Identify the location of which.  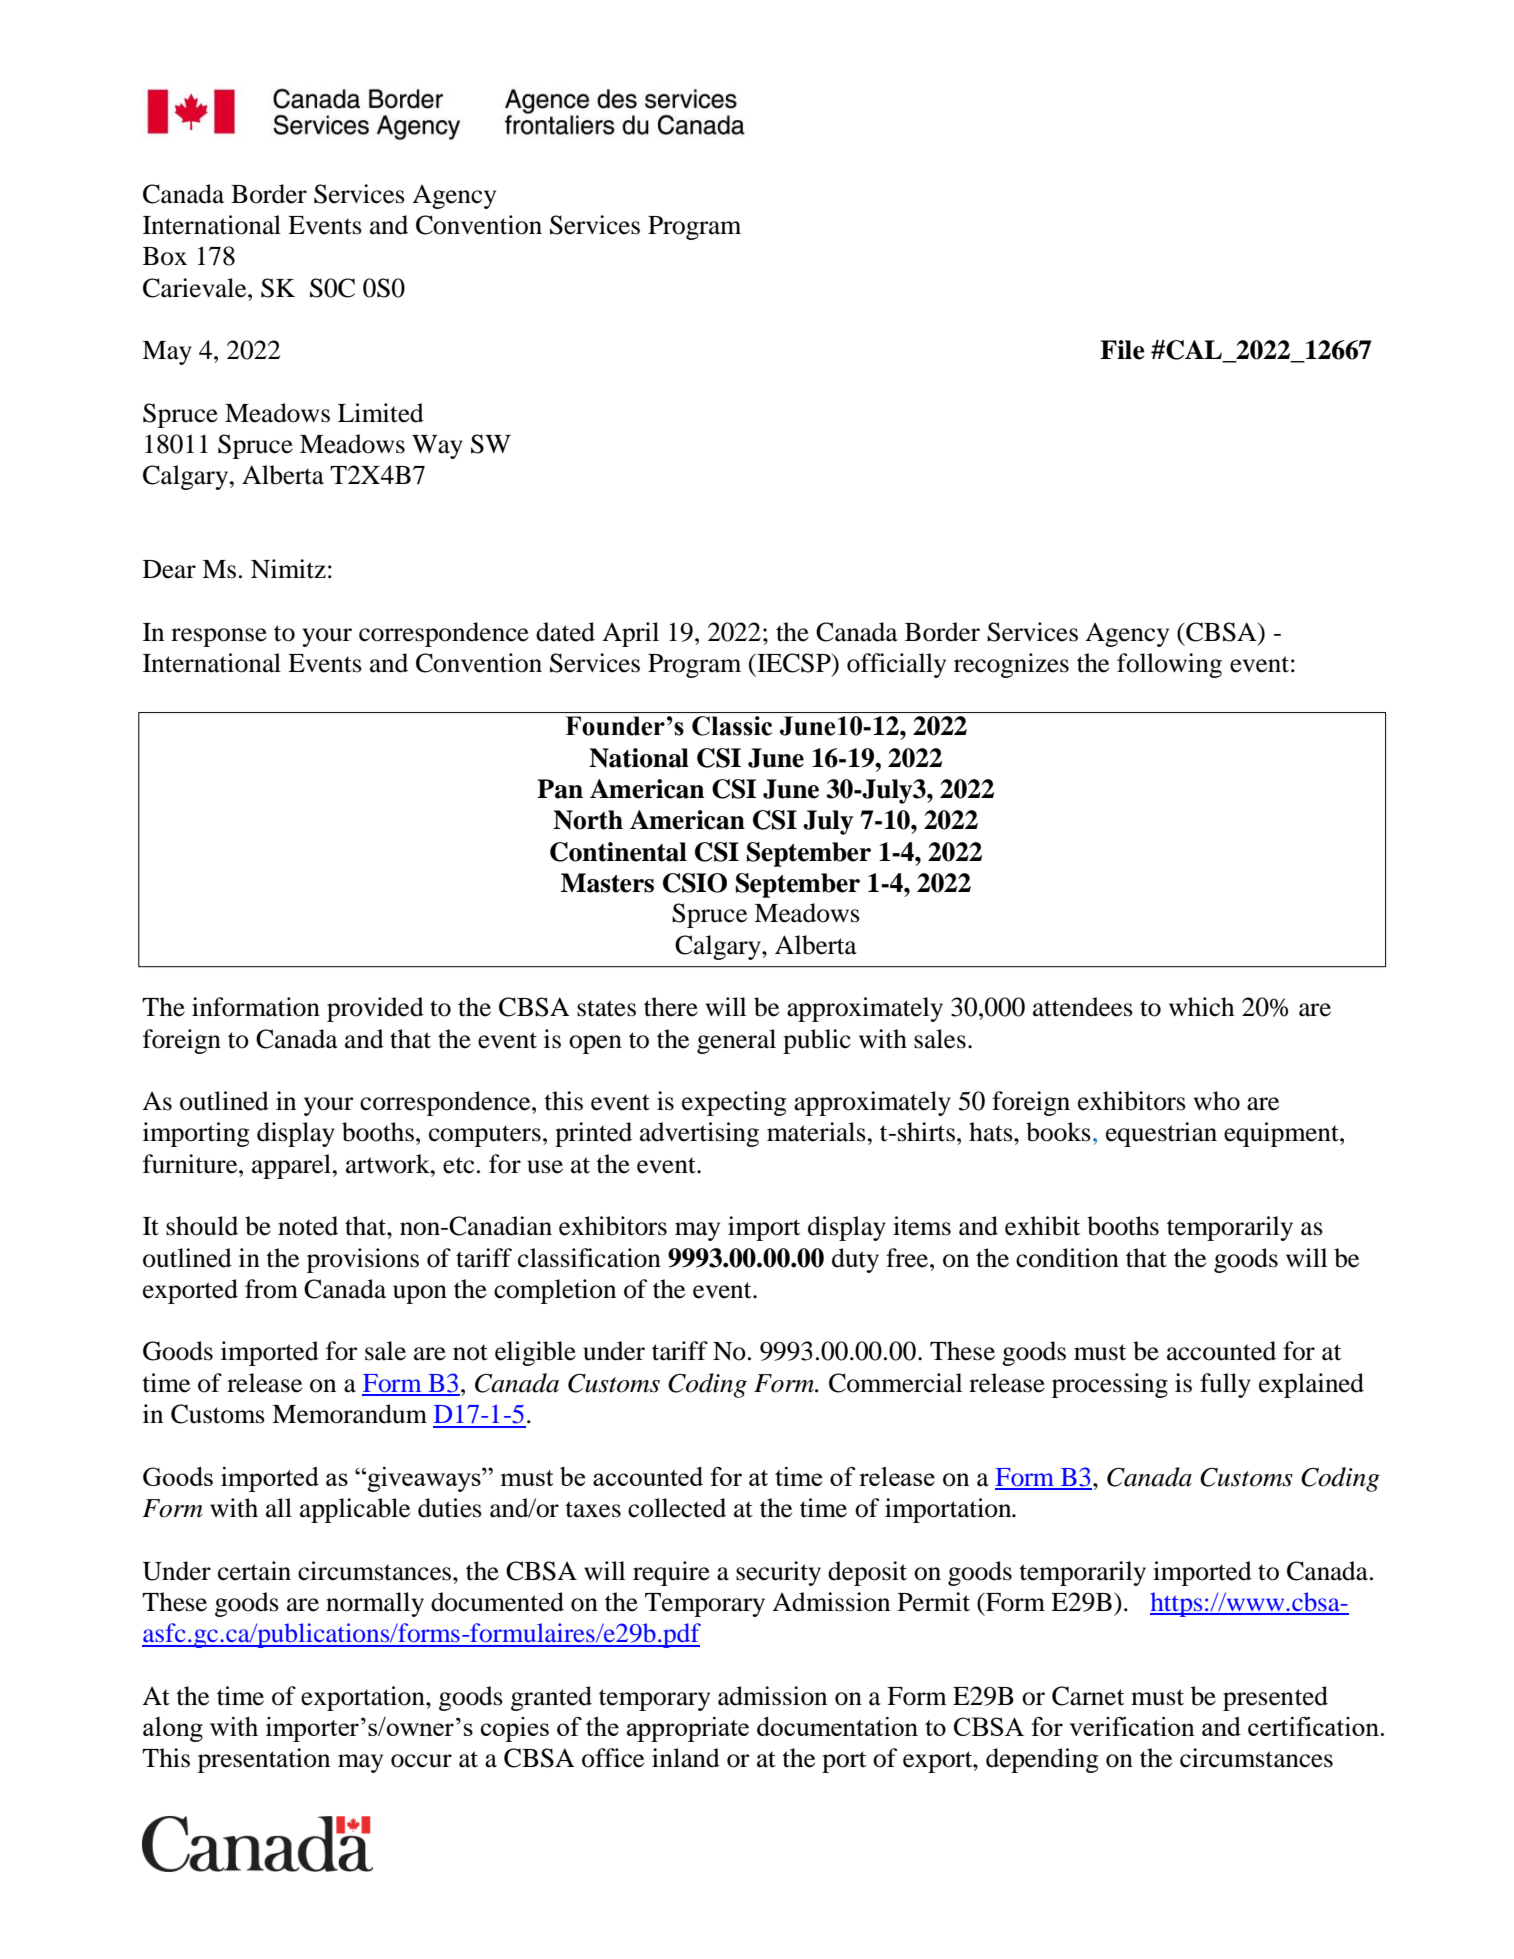
(1201, 1007).
